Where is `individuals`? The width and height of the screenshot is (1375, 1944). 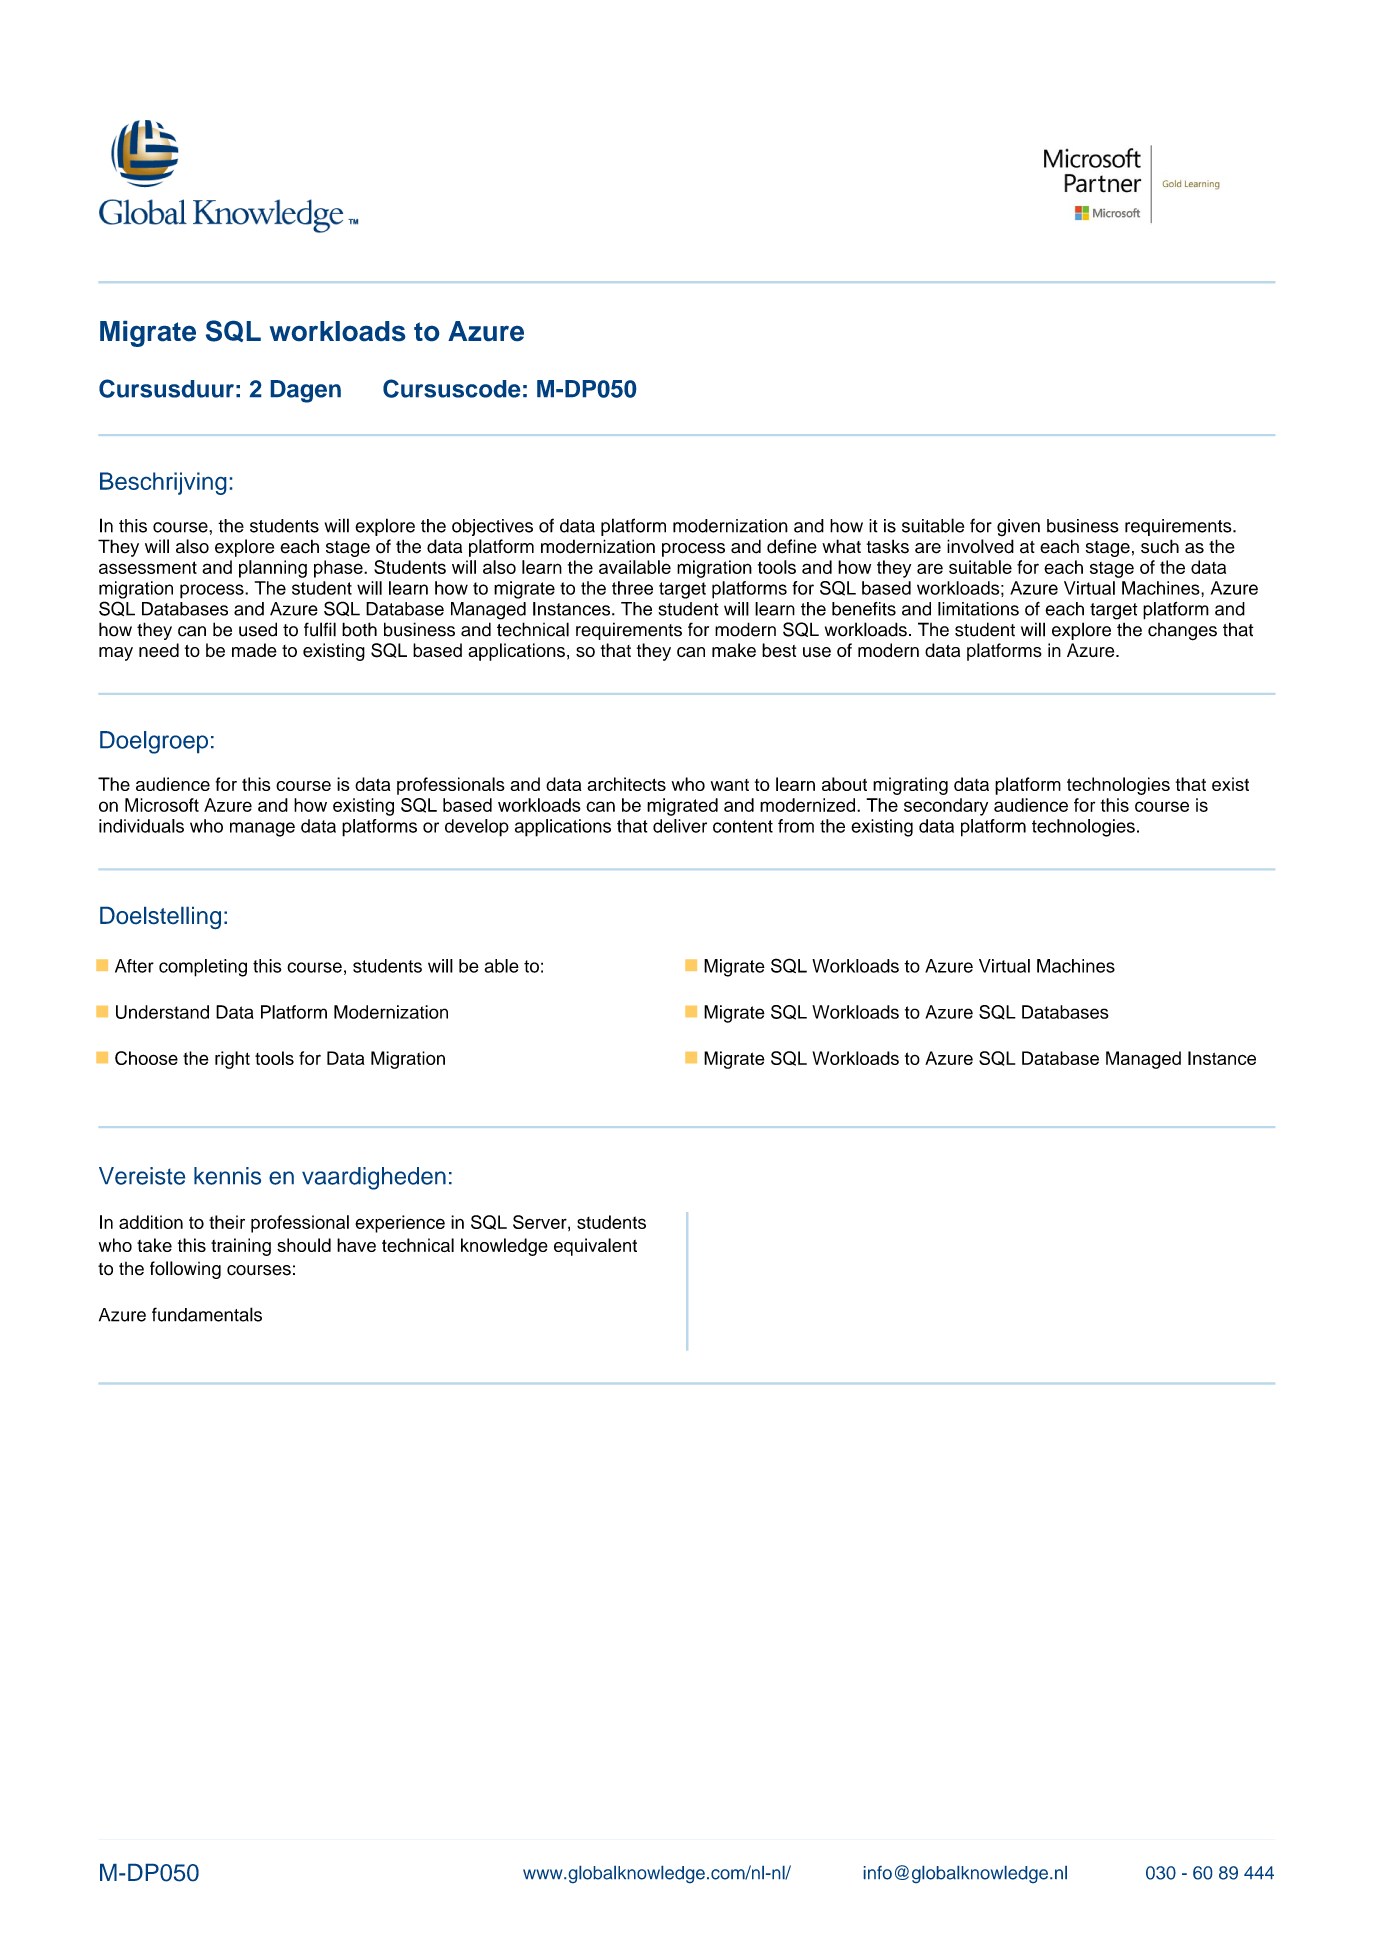
individuals is located at coordinates (141, 826).
